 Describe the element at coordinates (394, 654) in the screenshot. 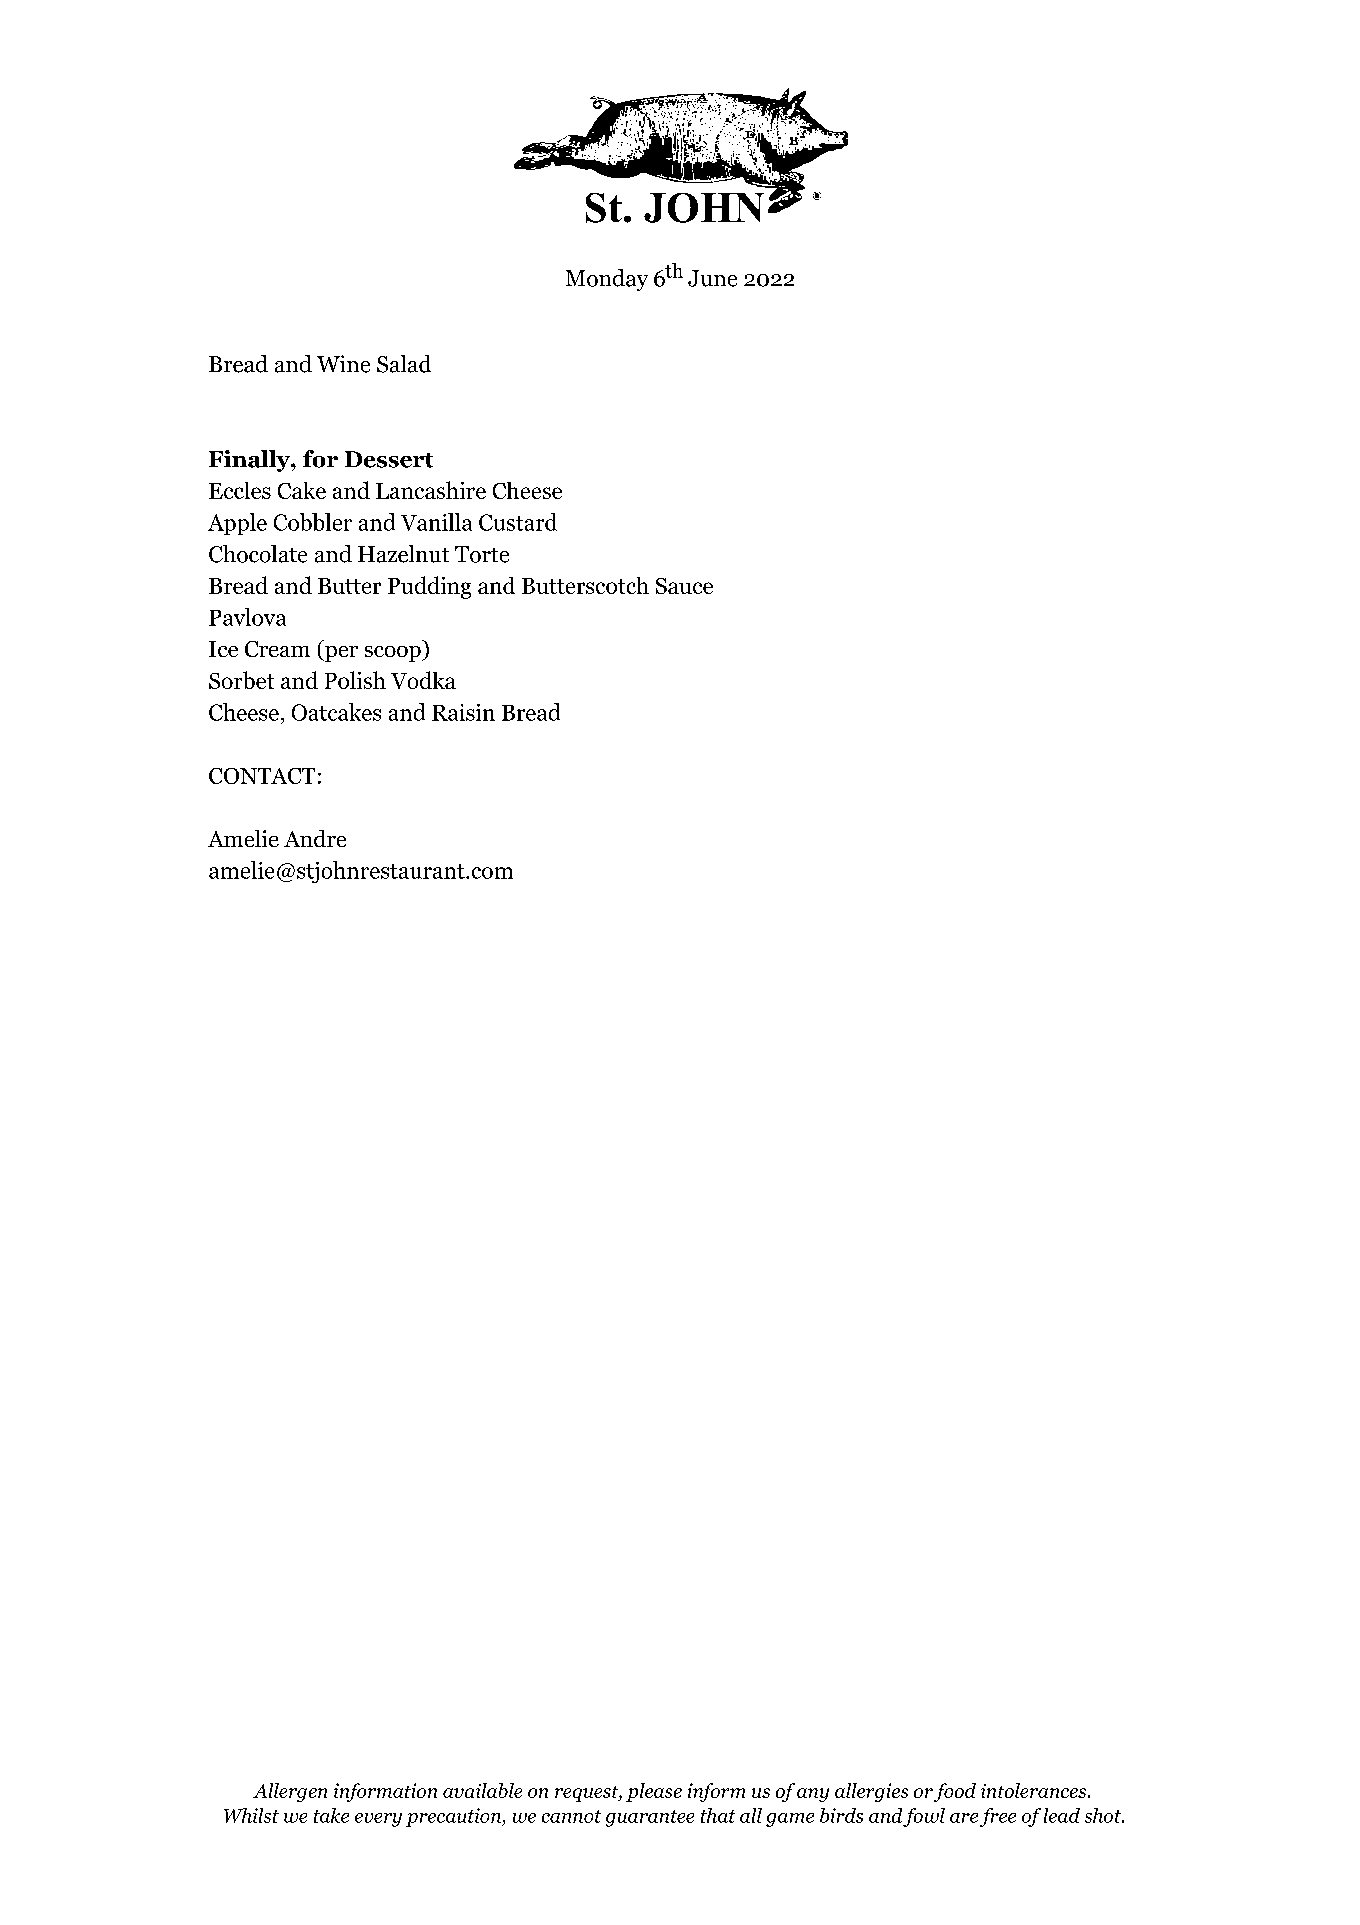

I see `scoop` at that location.
